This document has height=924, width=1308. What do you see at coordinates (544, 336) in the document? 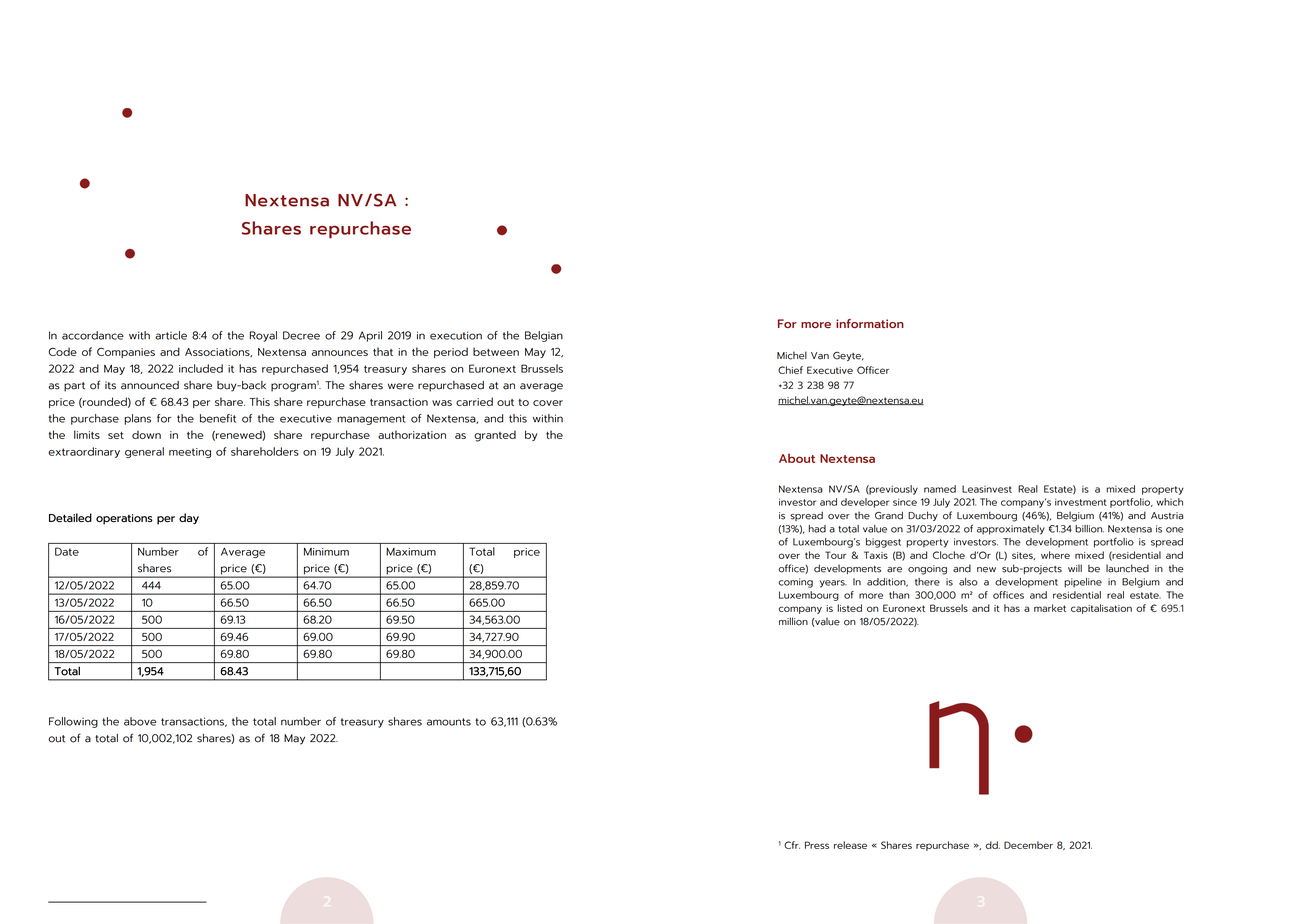
I see `Belgian` at bounding box center [544, 336].
